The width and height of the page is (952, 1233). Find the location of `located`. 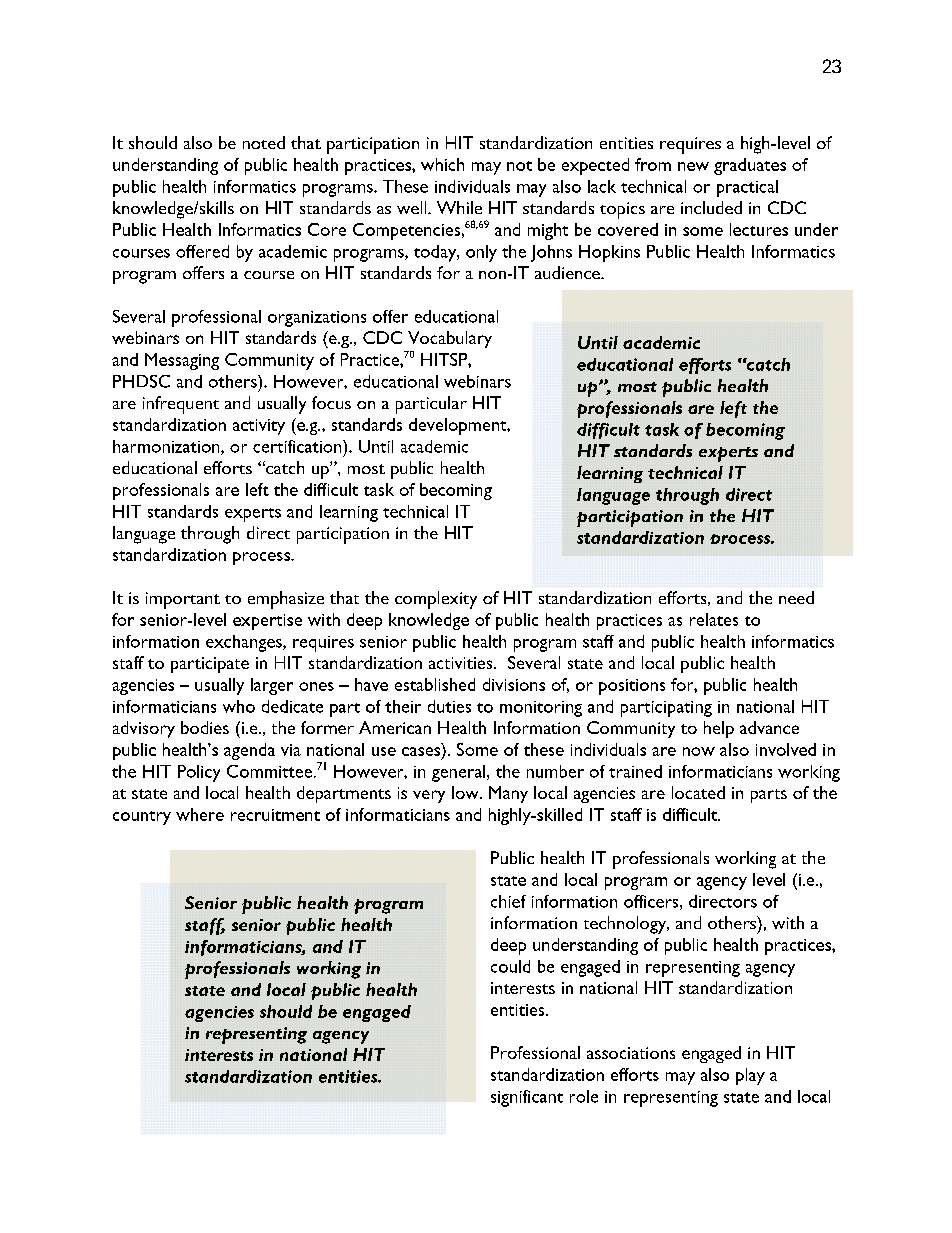

located is located at coordinates (698, 792).
